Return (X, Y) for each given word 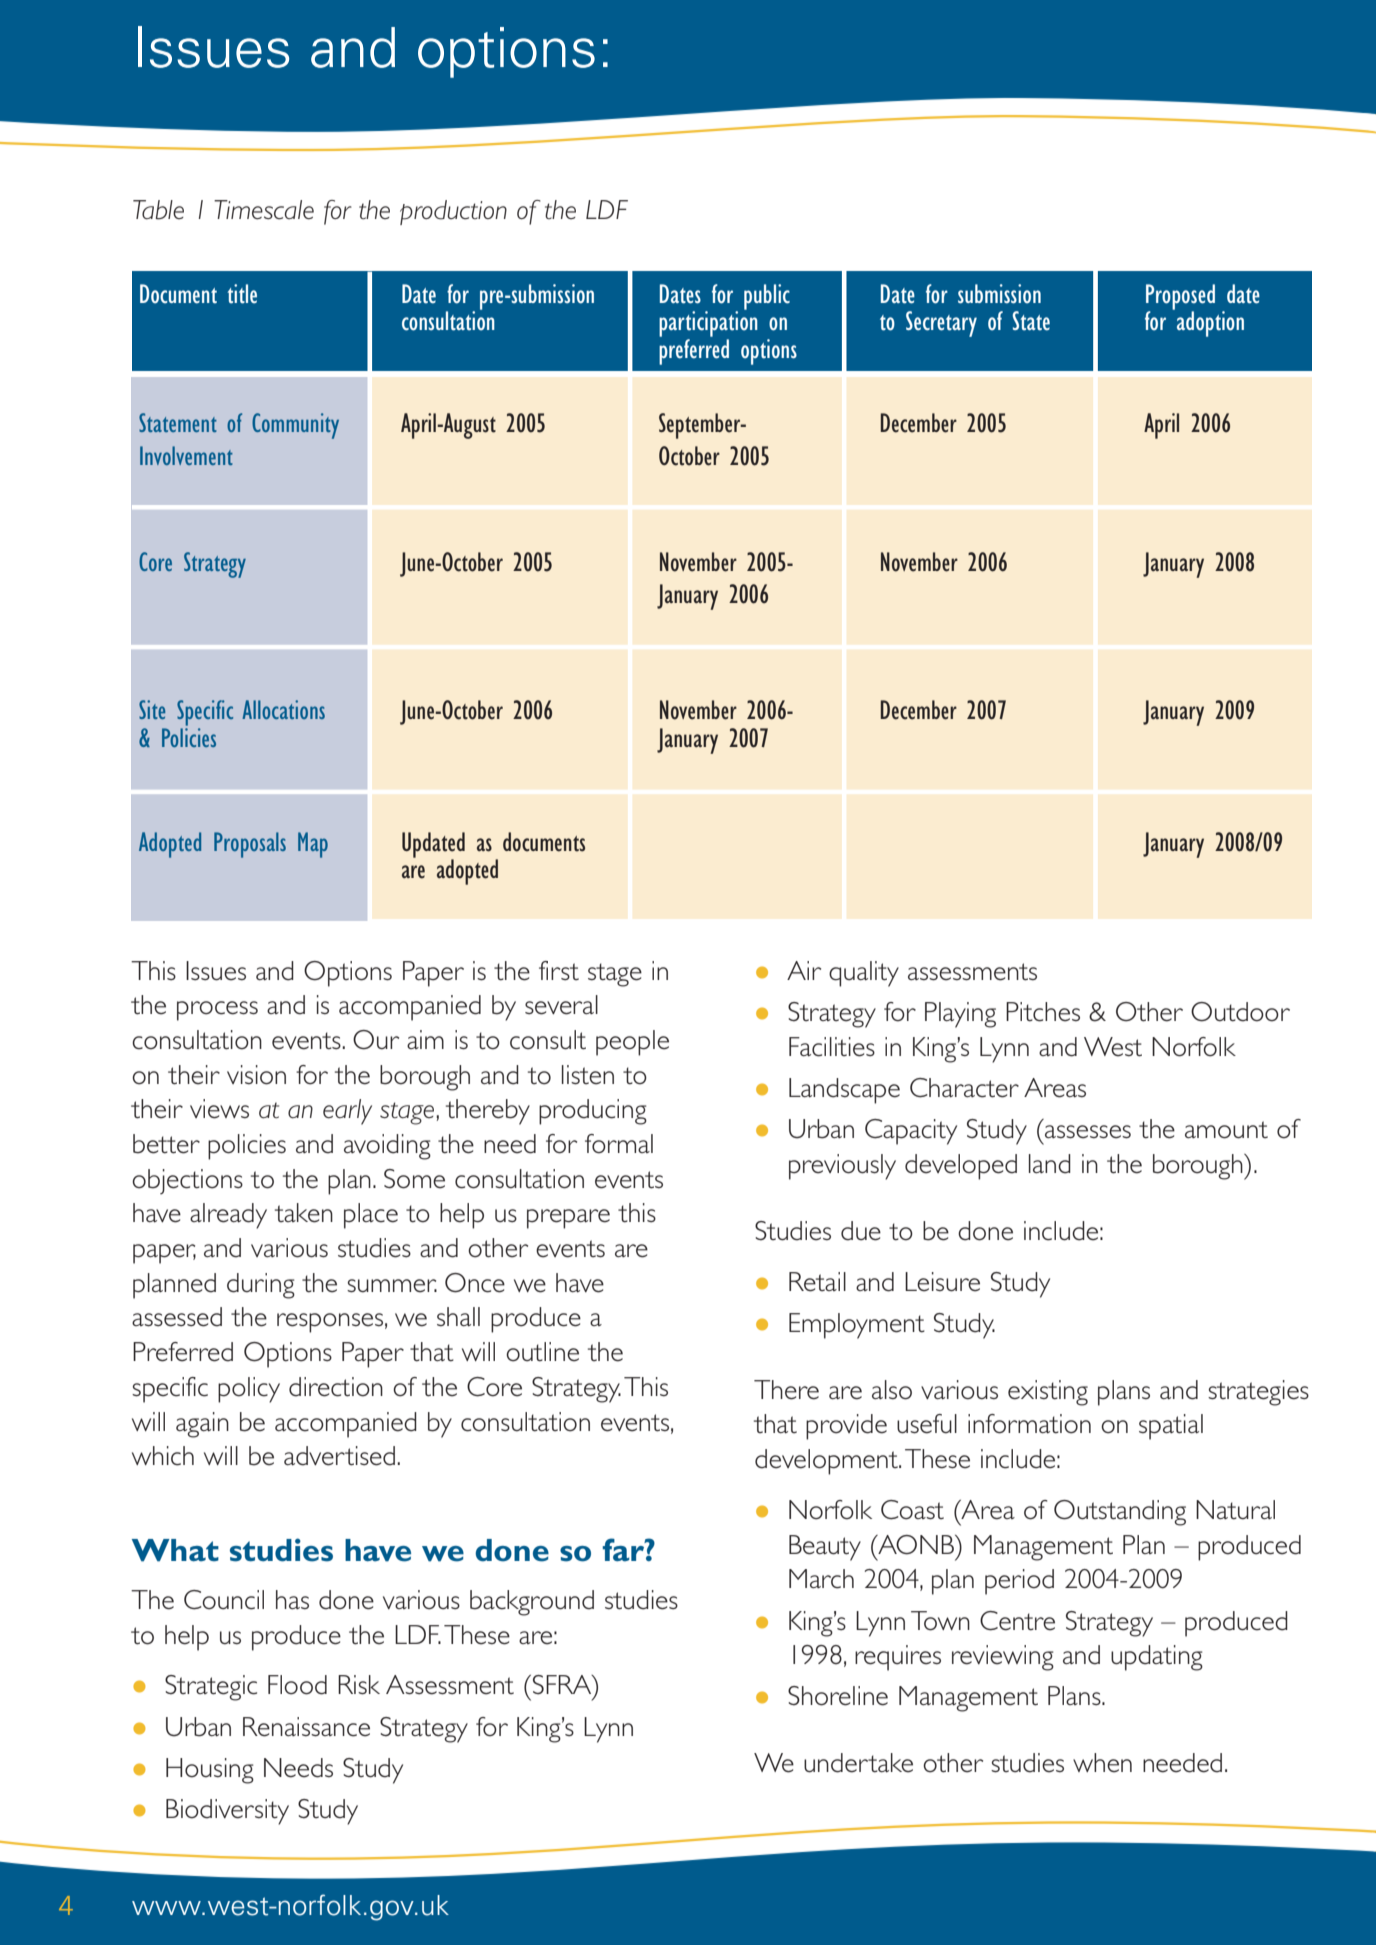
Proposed (1180, 298)
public (767, 297)
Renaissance (306, 1727)
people (632, 1043)
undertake (858, 1763)
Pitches (1043, 1012)
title (242, 294)
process (217, 1011)
